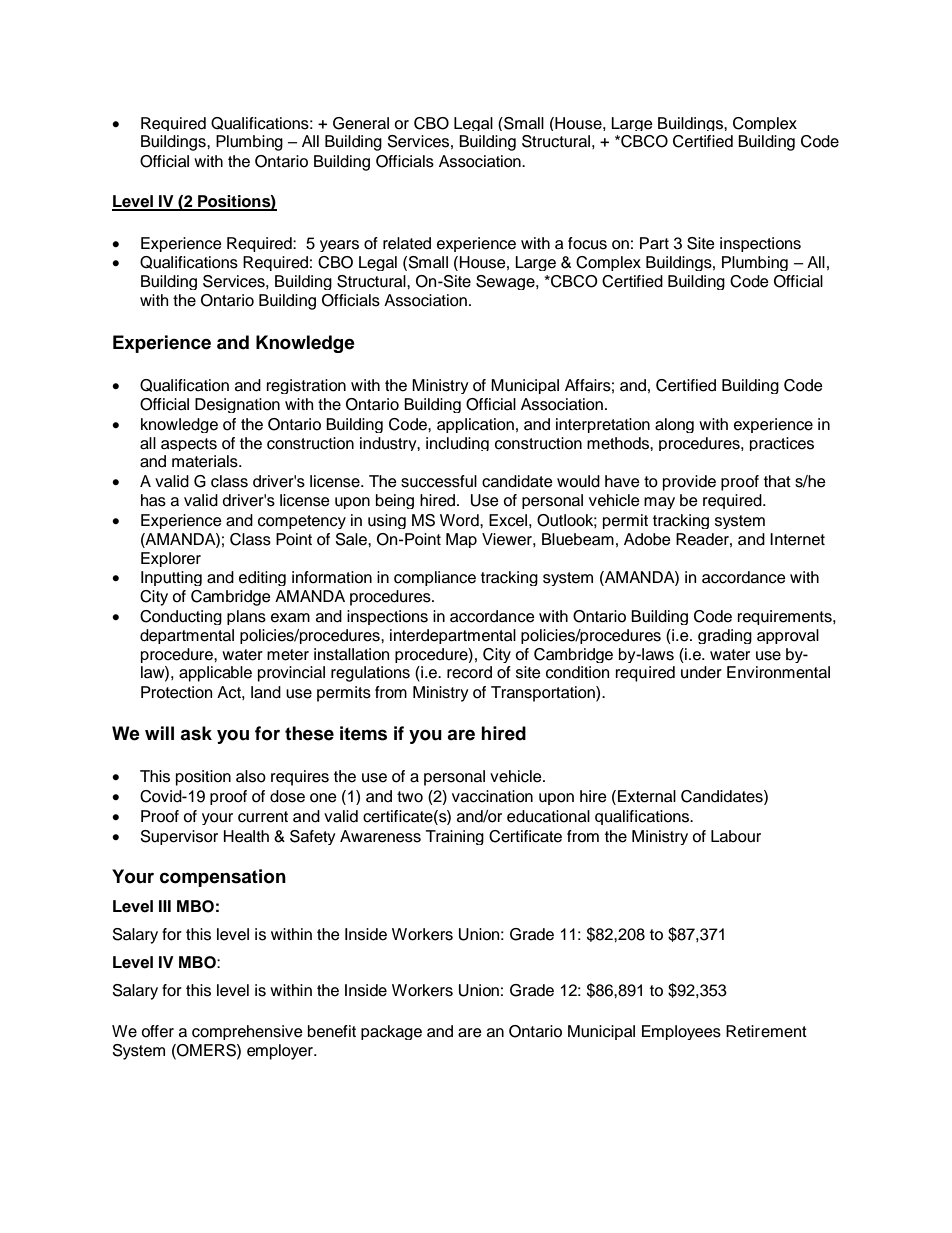  I want to click on current, so click(263, 817).
